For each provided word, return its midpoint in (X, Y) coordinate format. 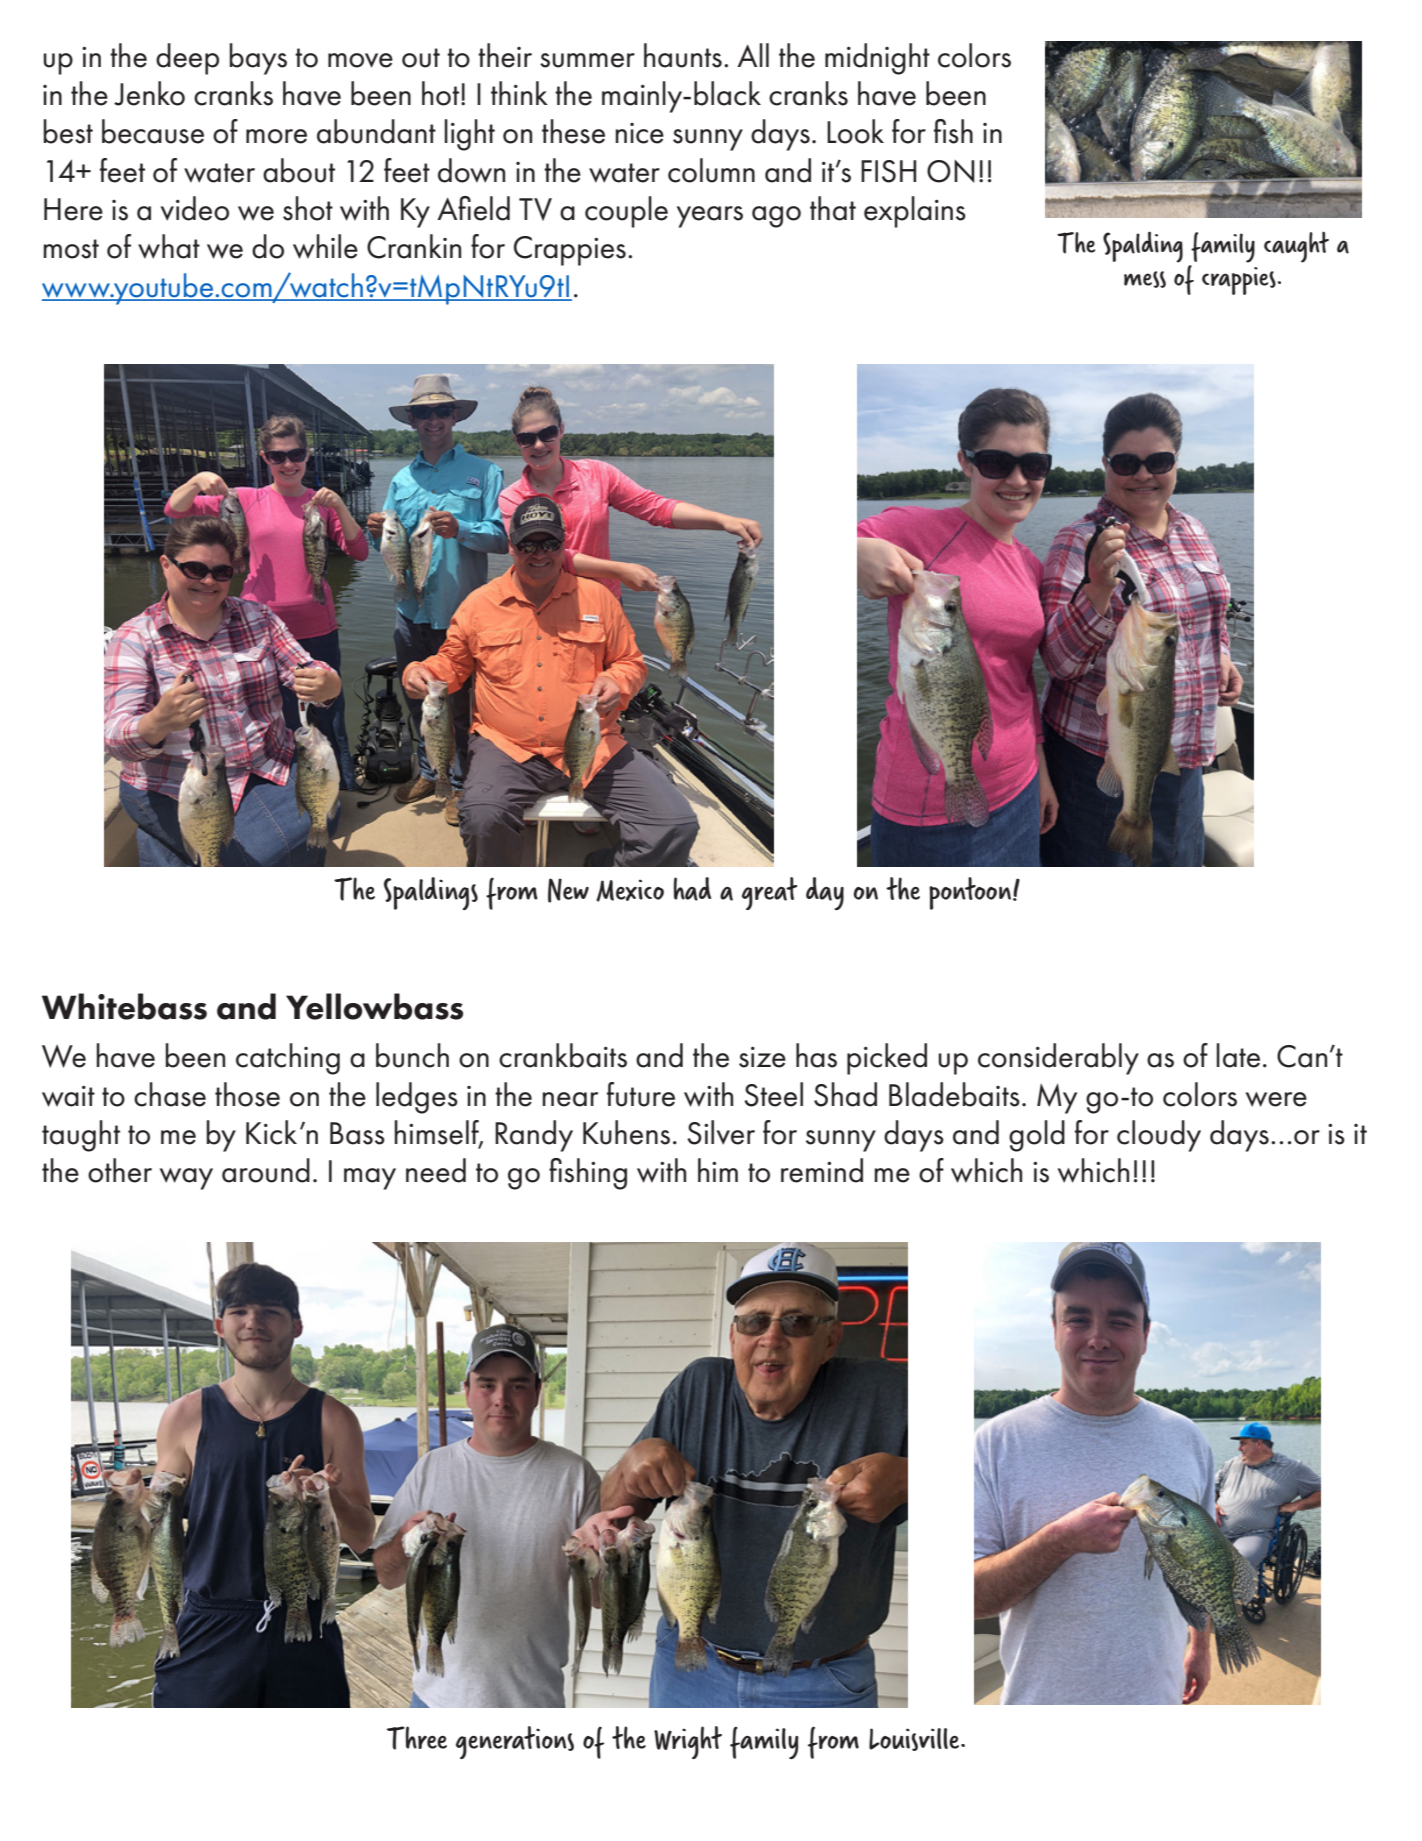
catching (288, 1059)
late (1238, 1055)
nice (639, 133)
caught (1296, 247)
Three (417, 1738)
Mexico (630, 890)
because (153, 131)
